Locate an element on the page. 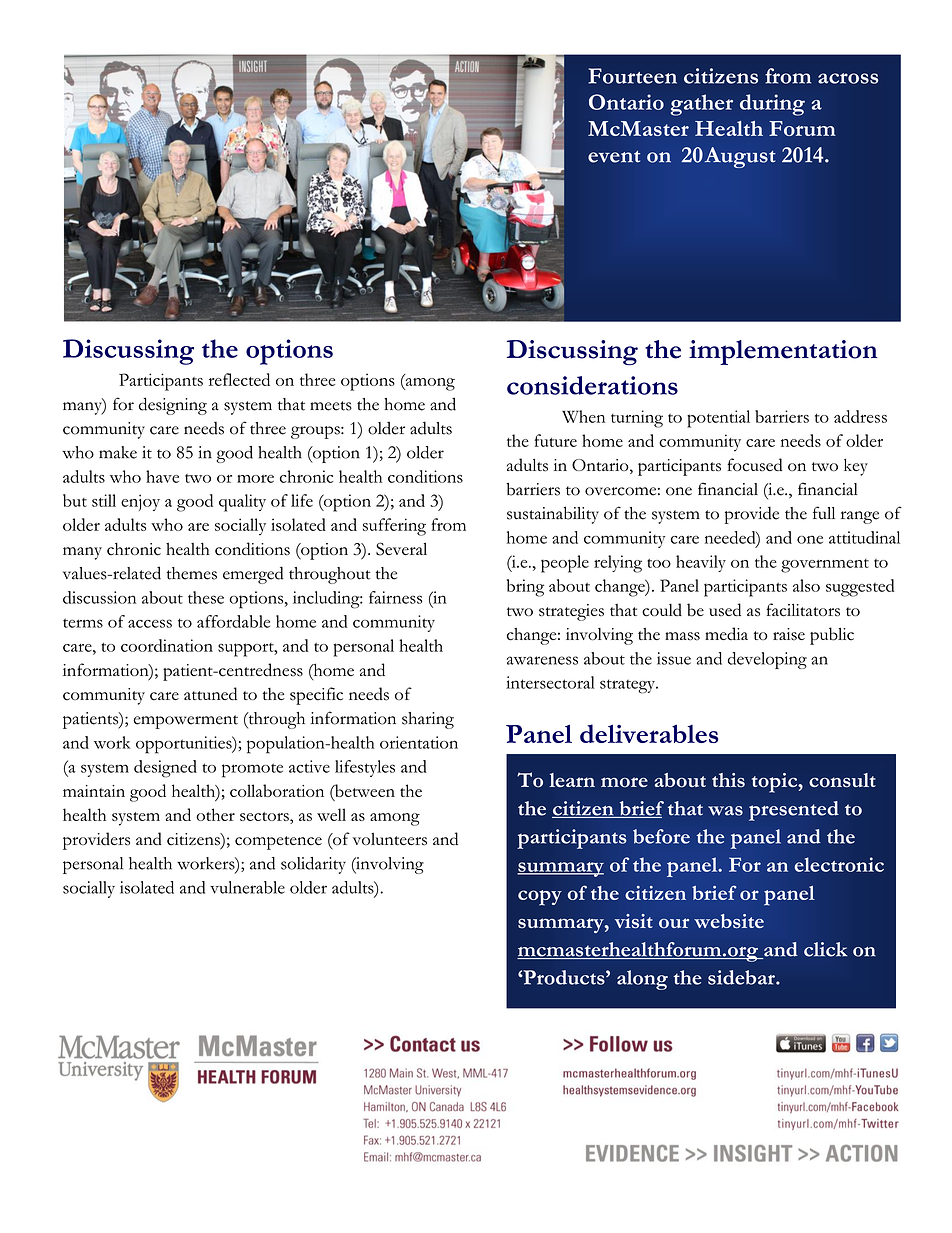 The image size is (952, 1233). implementation is located at coordinates (783, 352).
